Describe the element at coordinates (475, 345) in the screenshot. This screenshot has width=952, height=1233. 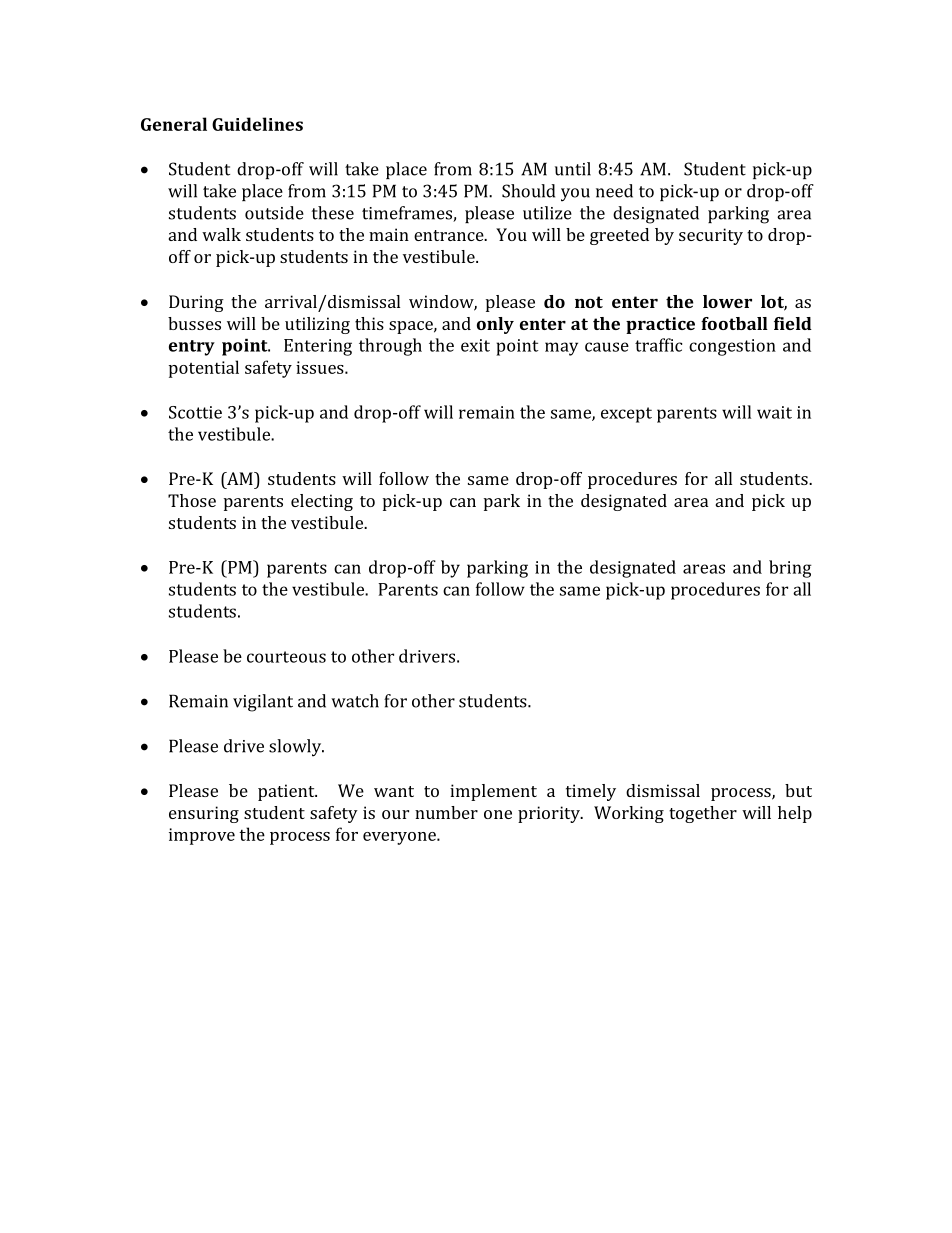
I see `exit` at that location.
